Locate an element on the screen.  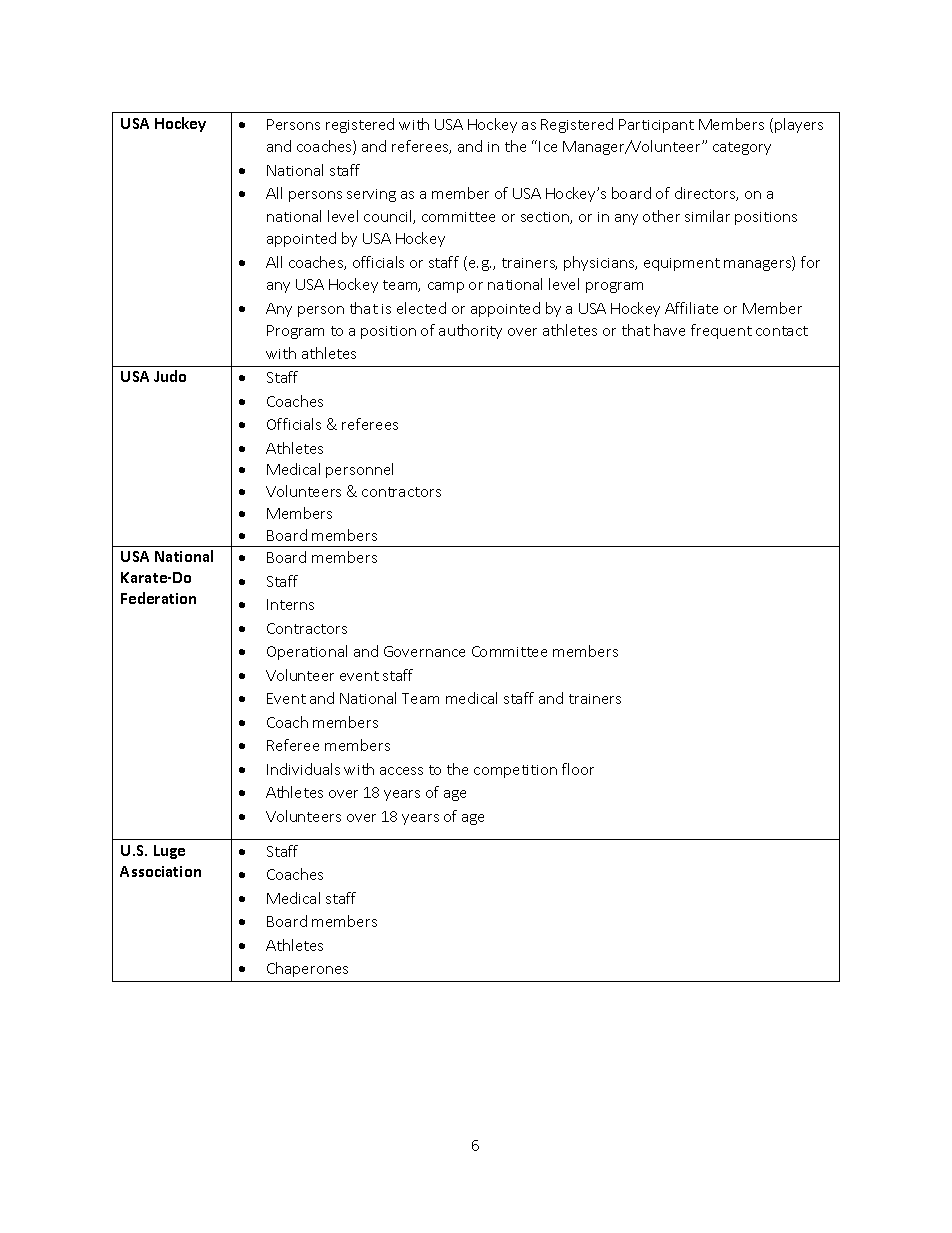
serving is located at coordinates (371, 195).
